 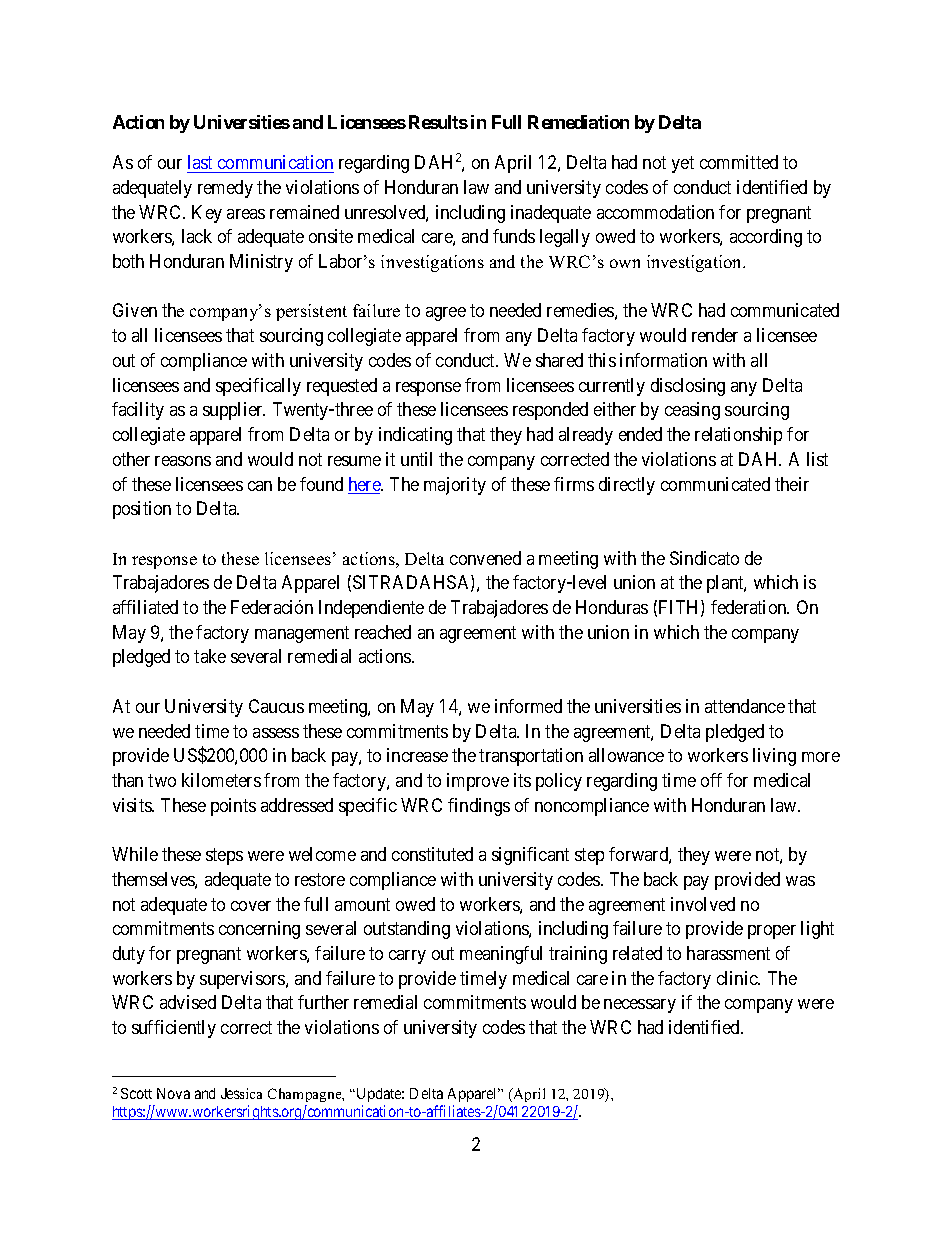 I want to click on meaningful, so click(x=501, y=955).
